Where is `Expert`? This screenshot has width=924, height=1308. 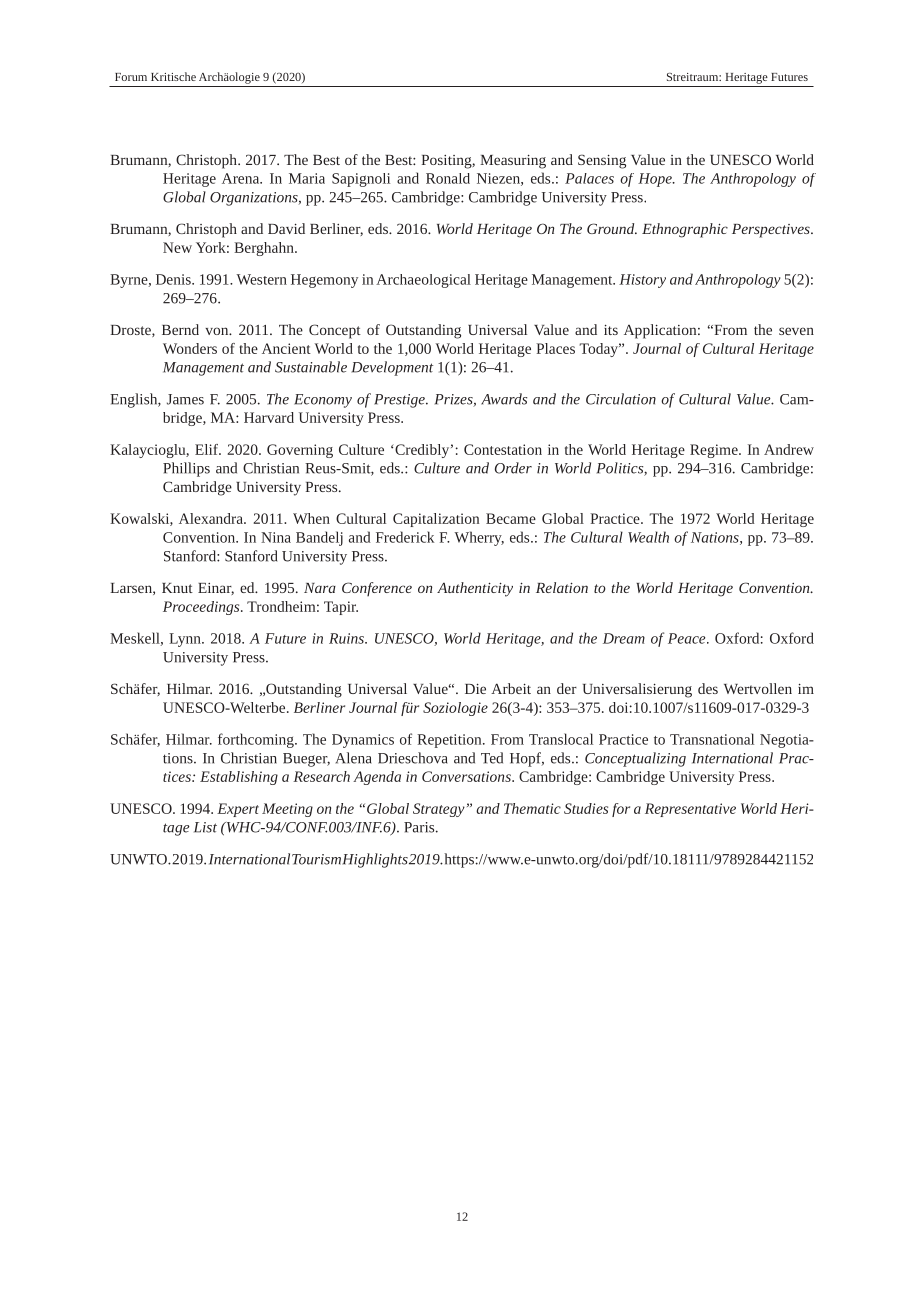
Expert is located at coordinates (238, 810).
